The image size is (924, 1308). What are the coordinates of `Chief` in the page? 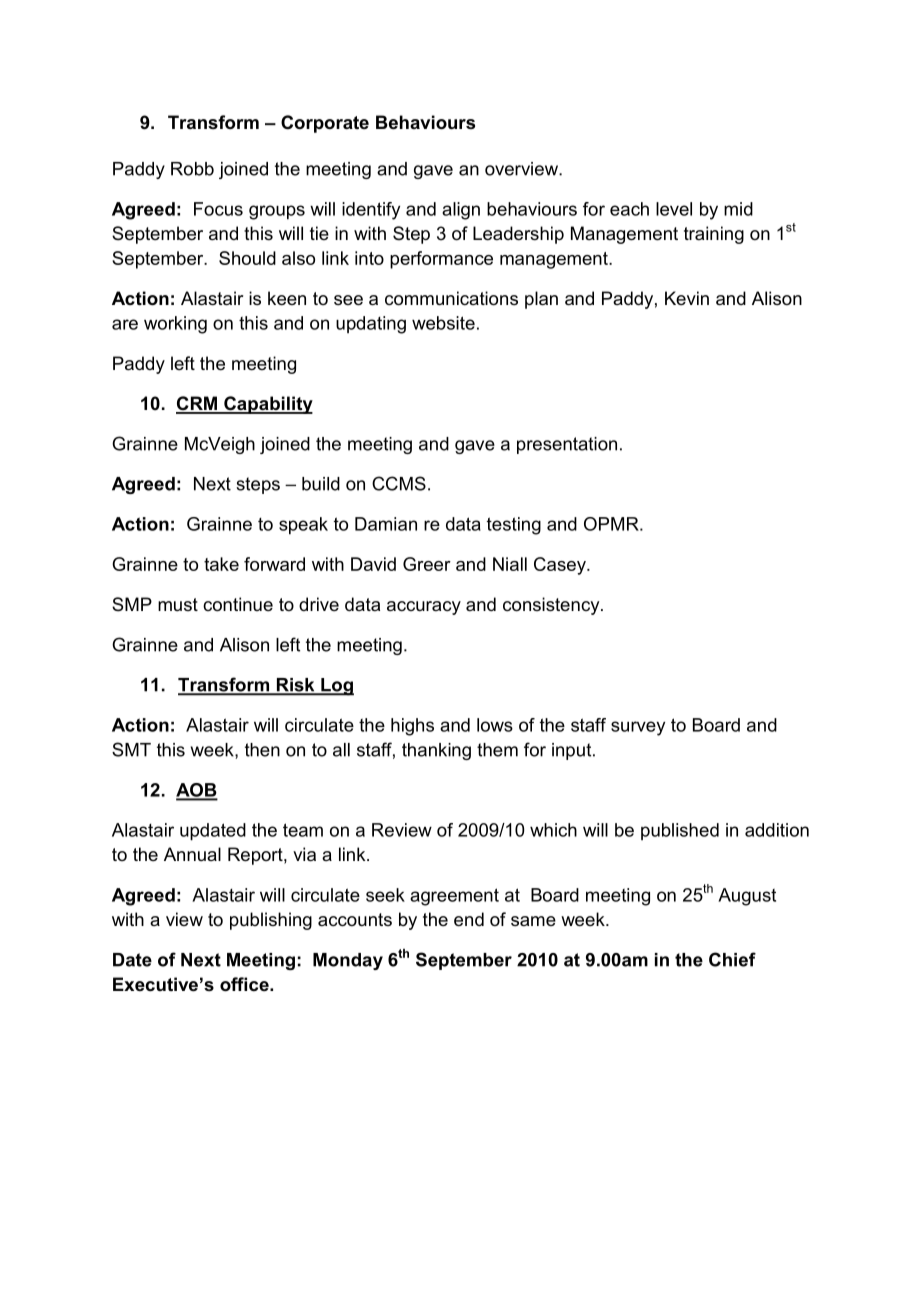 It's located at (732, 959).
